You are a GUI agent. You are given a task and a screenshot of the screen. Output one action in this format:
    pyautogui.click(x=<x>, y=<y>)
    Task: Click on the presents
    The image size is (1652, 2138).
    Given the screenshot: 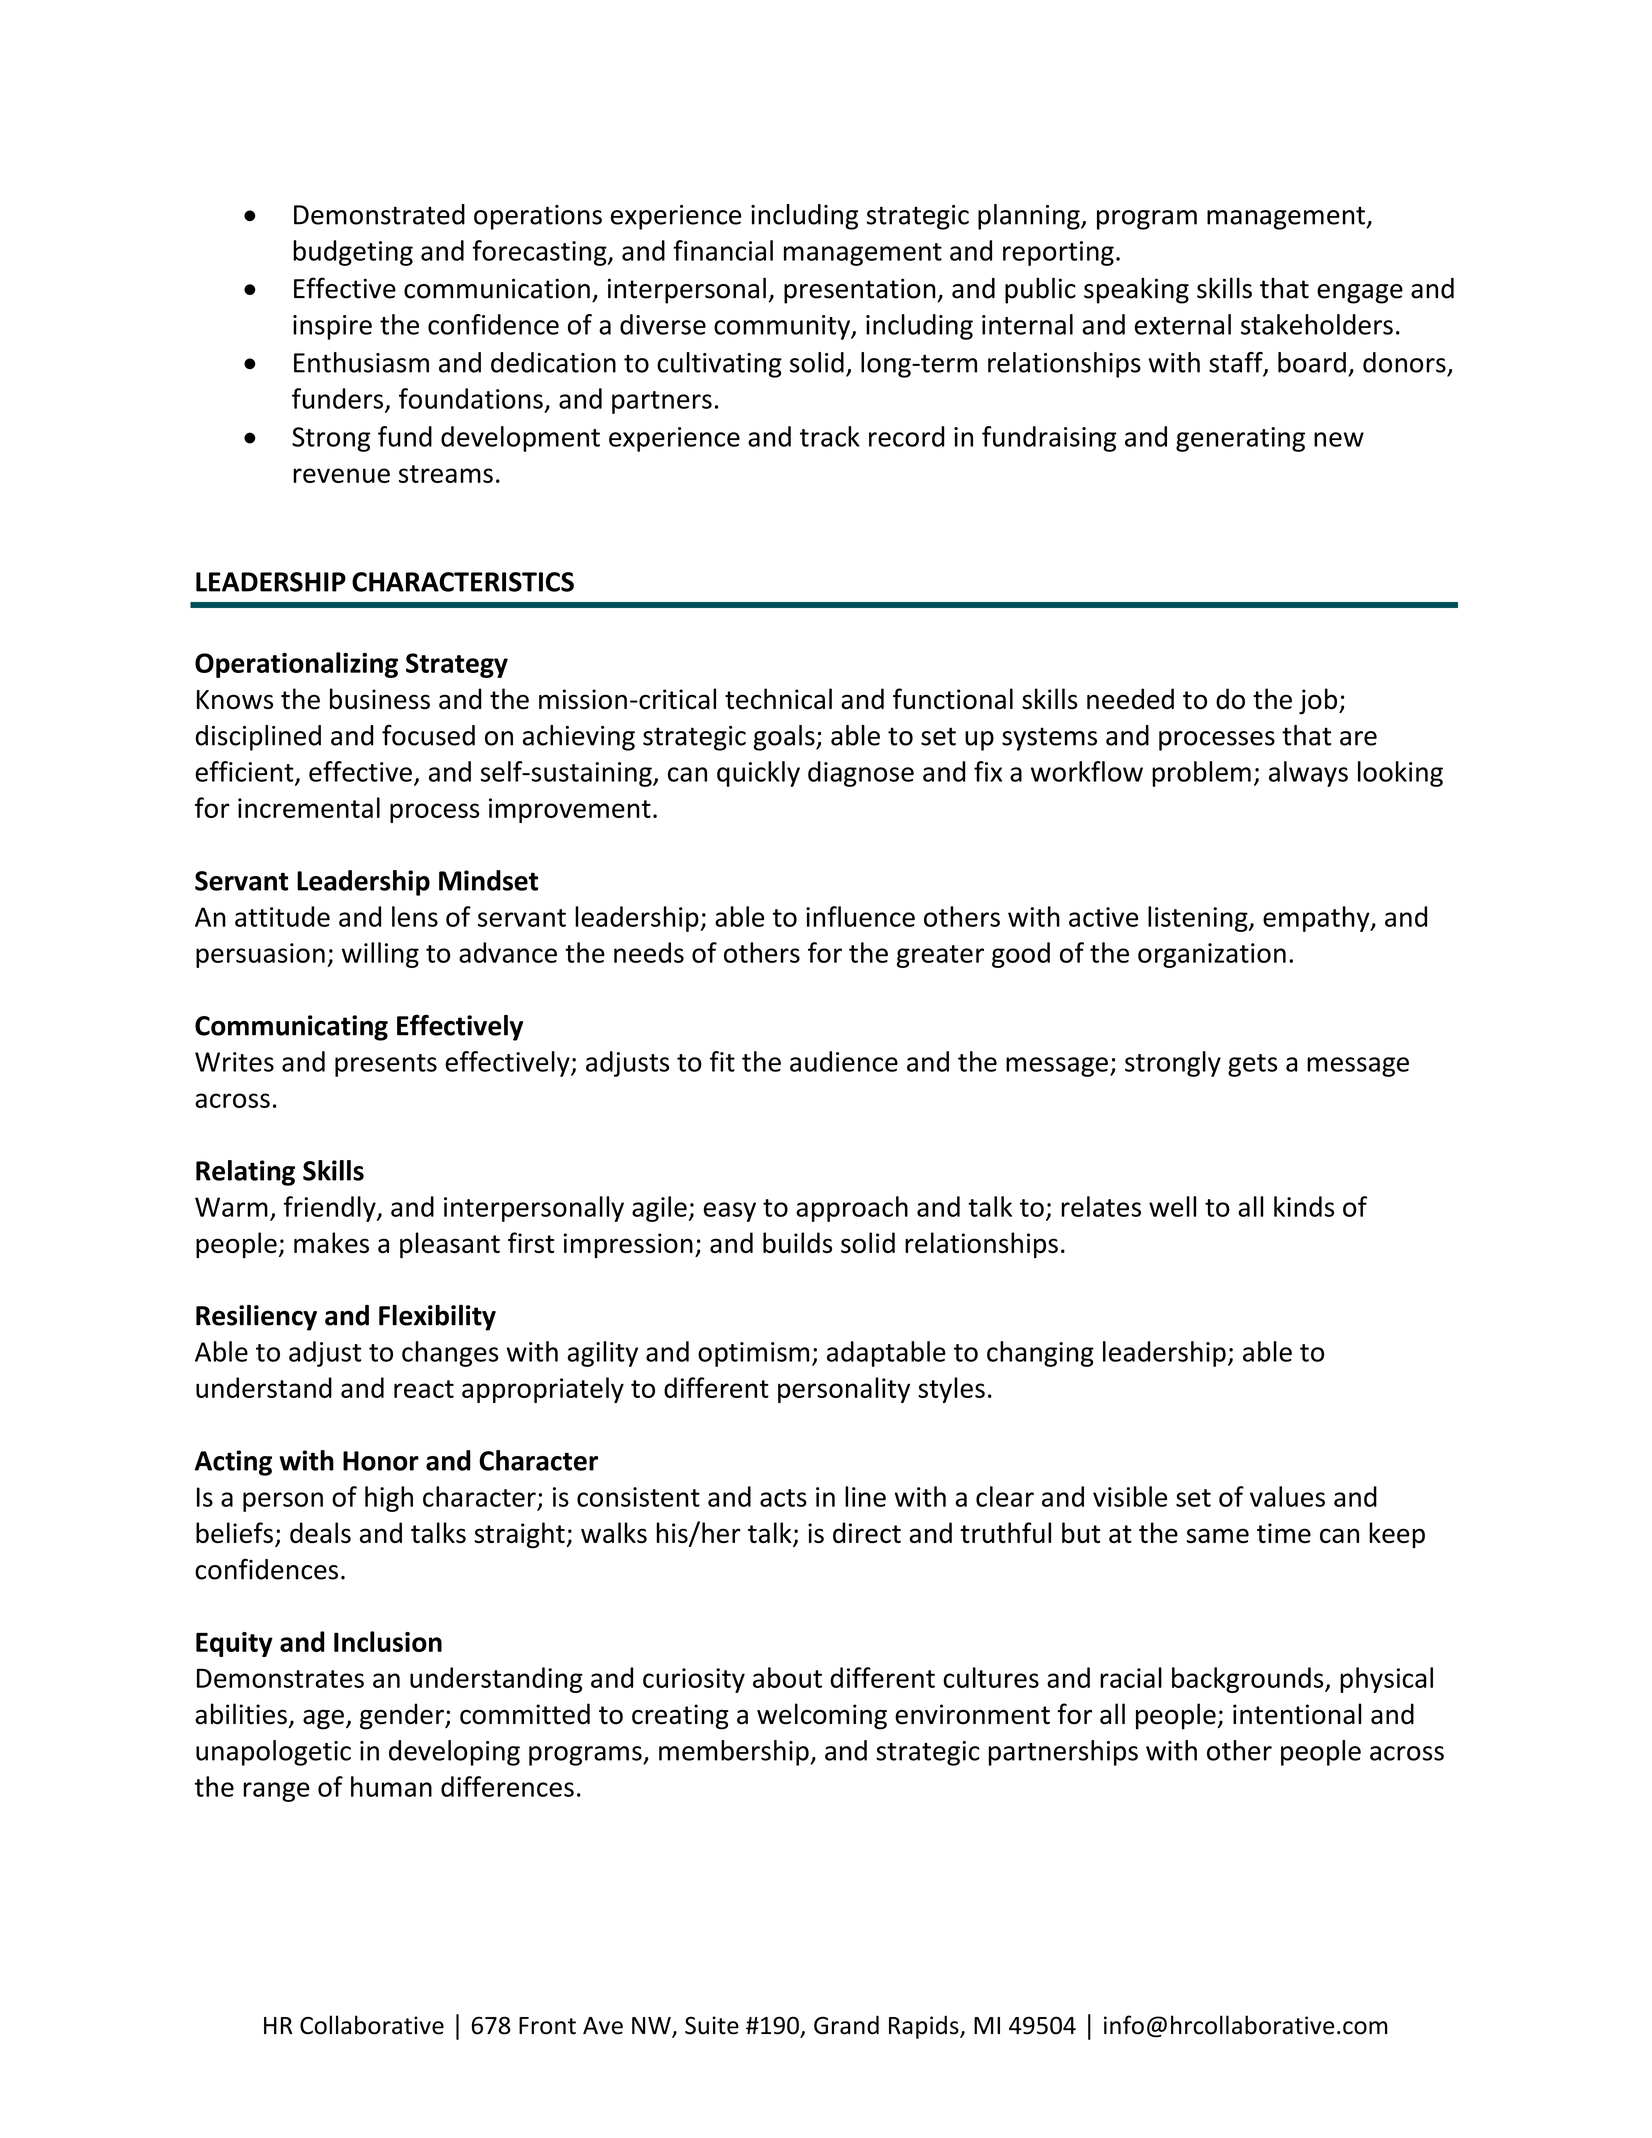 What is the action you would take?
    pyautogui.click(x=386, y=1065)
